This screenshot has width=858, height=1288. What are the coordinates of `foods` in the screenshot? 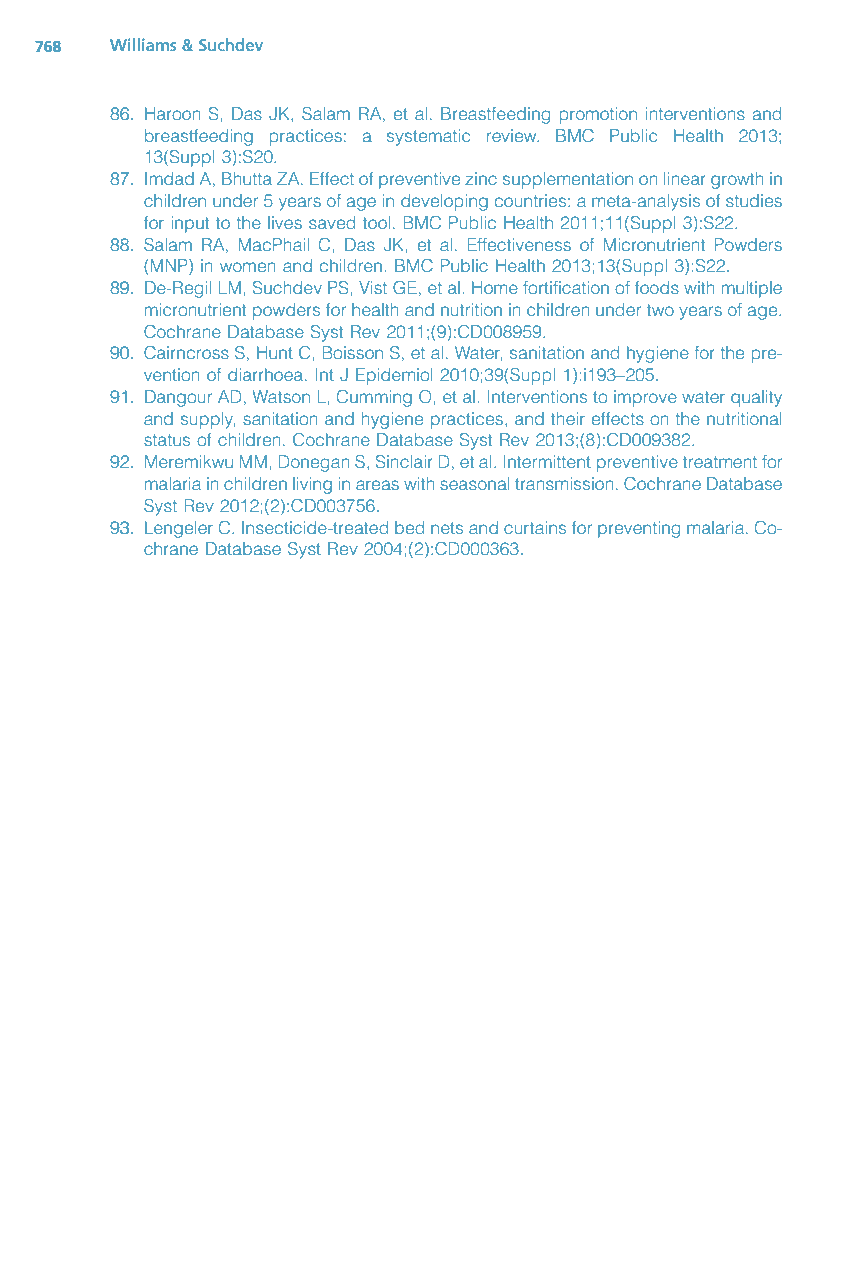 It's located at (657, 287).
